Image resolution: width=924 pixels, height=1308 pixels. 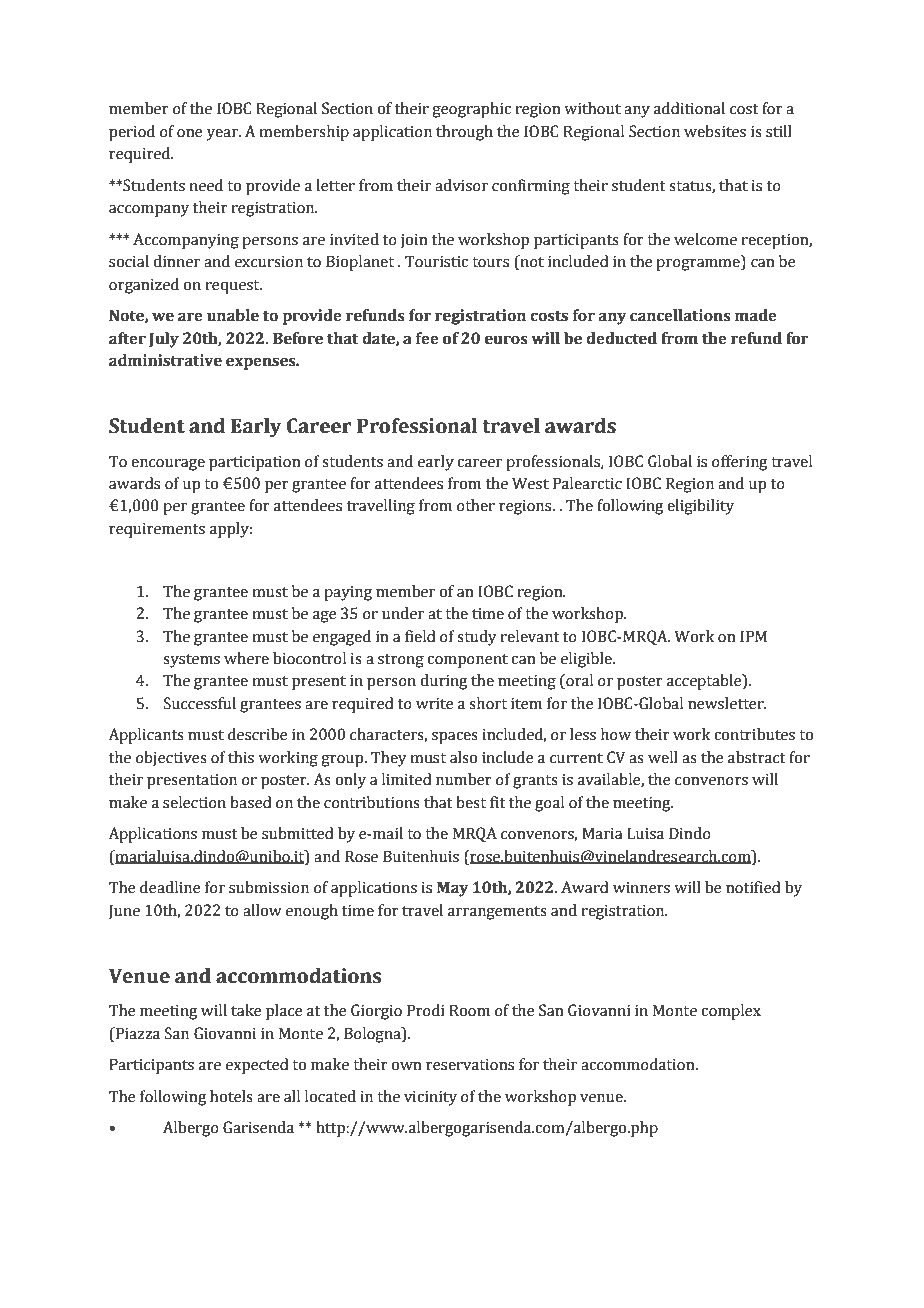 I want to click on offering, so click(x=739, y=463).
